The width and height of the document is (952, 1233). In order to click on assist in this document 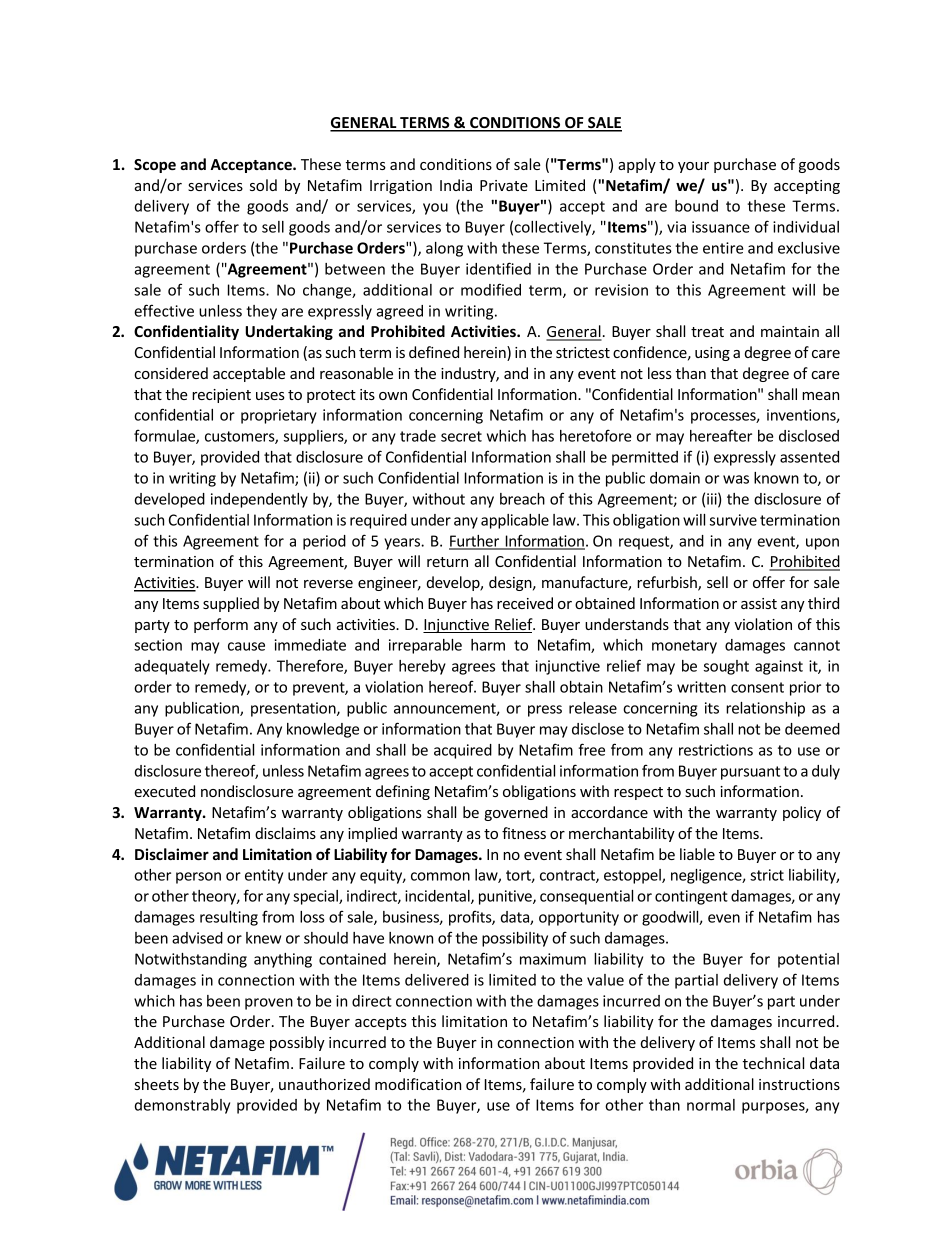, I will do `click(759, 603)`.
